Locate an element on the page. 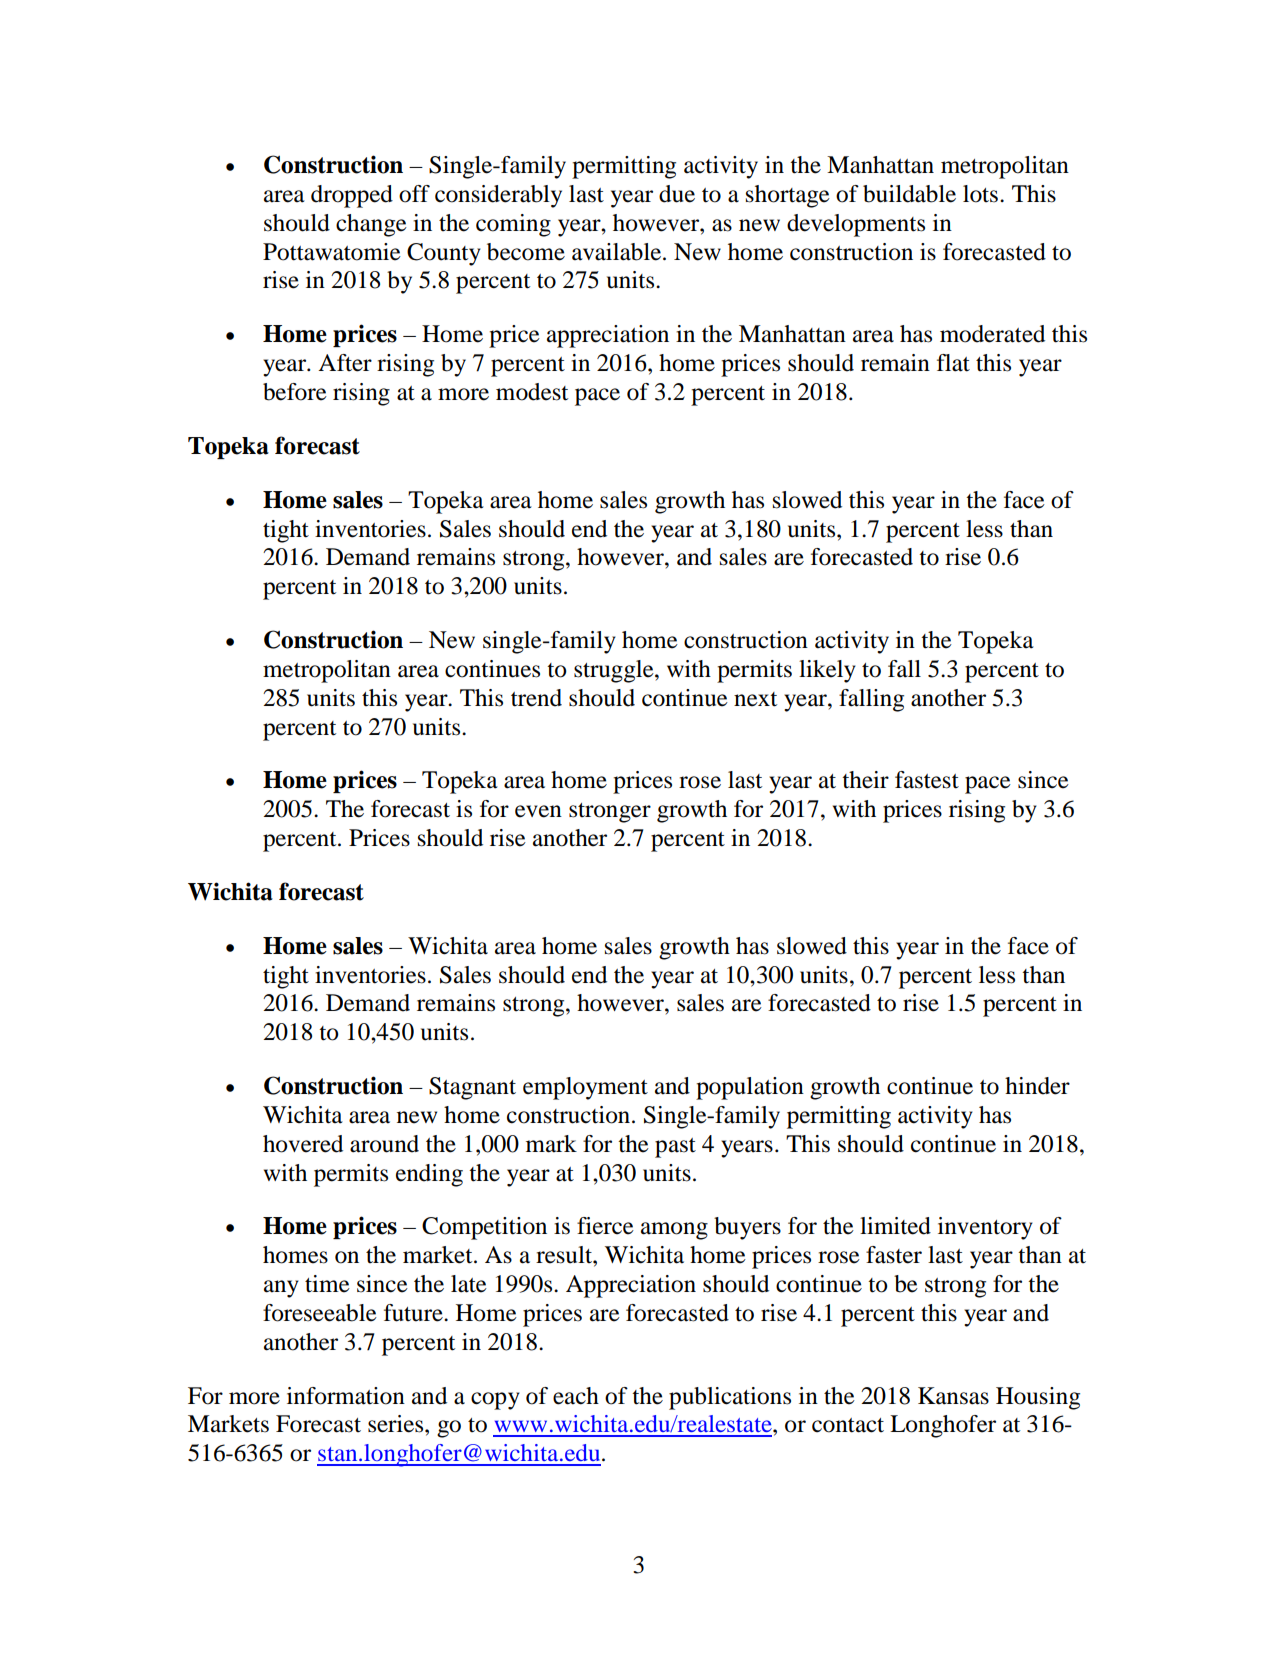 The width and height of the page is (1278, 1654). due is located at coordinates (677, 194).
